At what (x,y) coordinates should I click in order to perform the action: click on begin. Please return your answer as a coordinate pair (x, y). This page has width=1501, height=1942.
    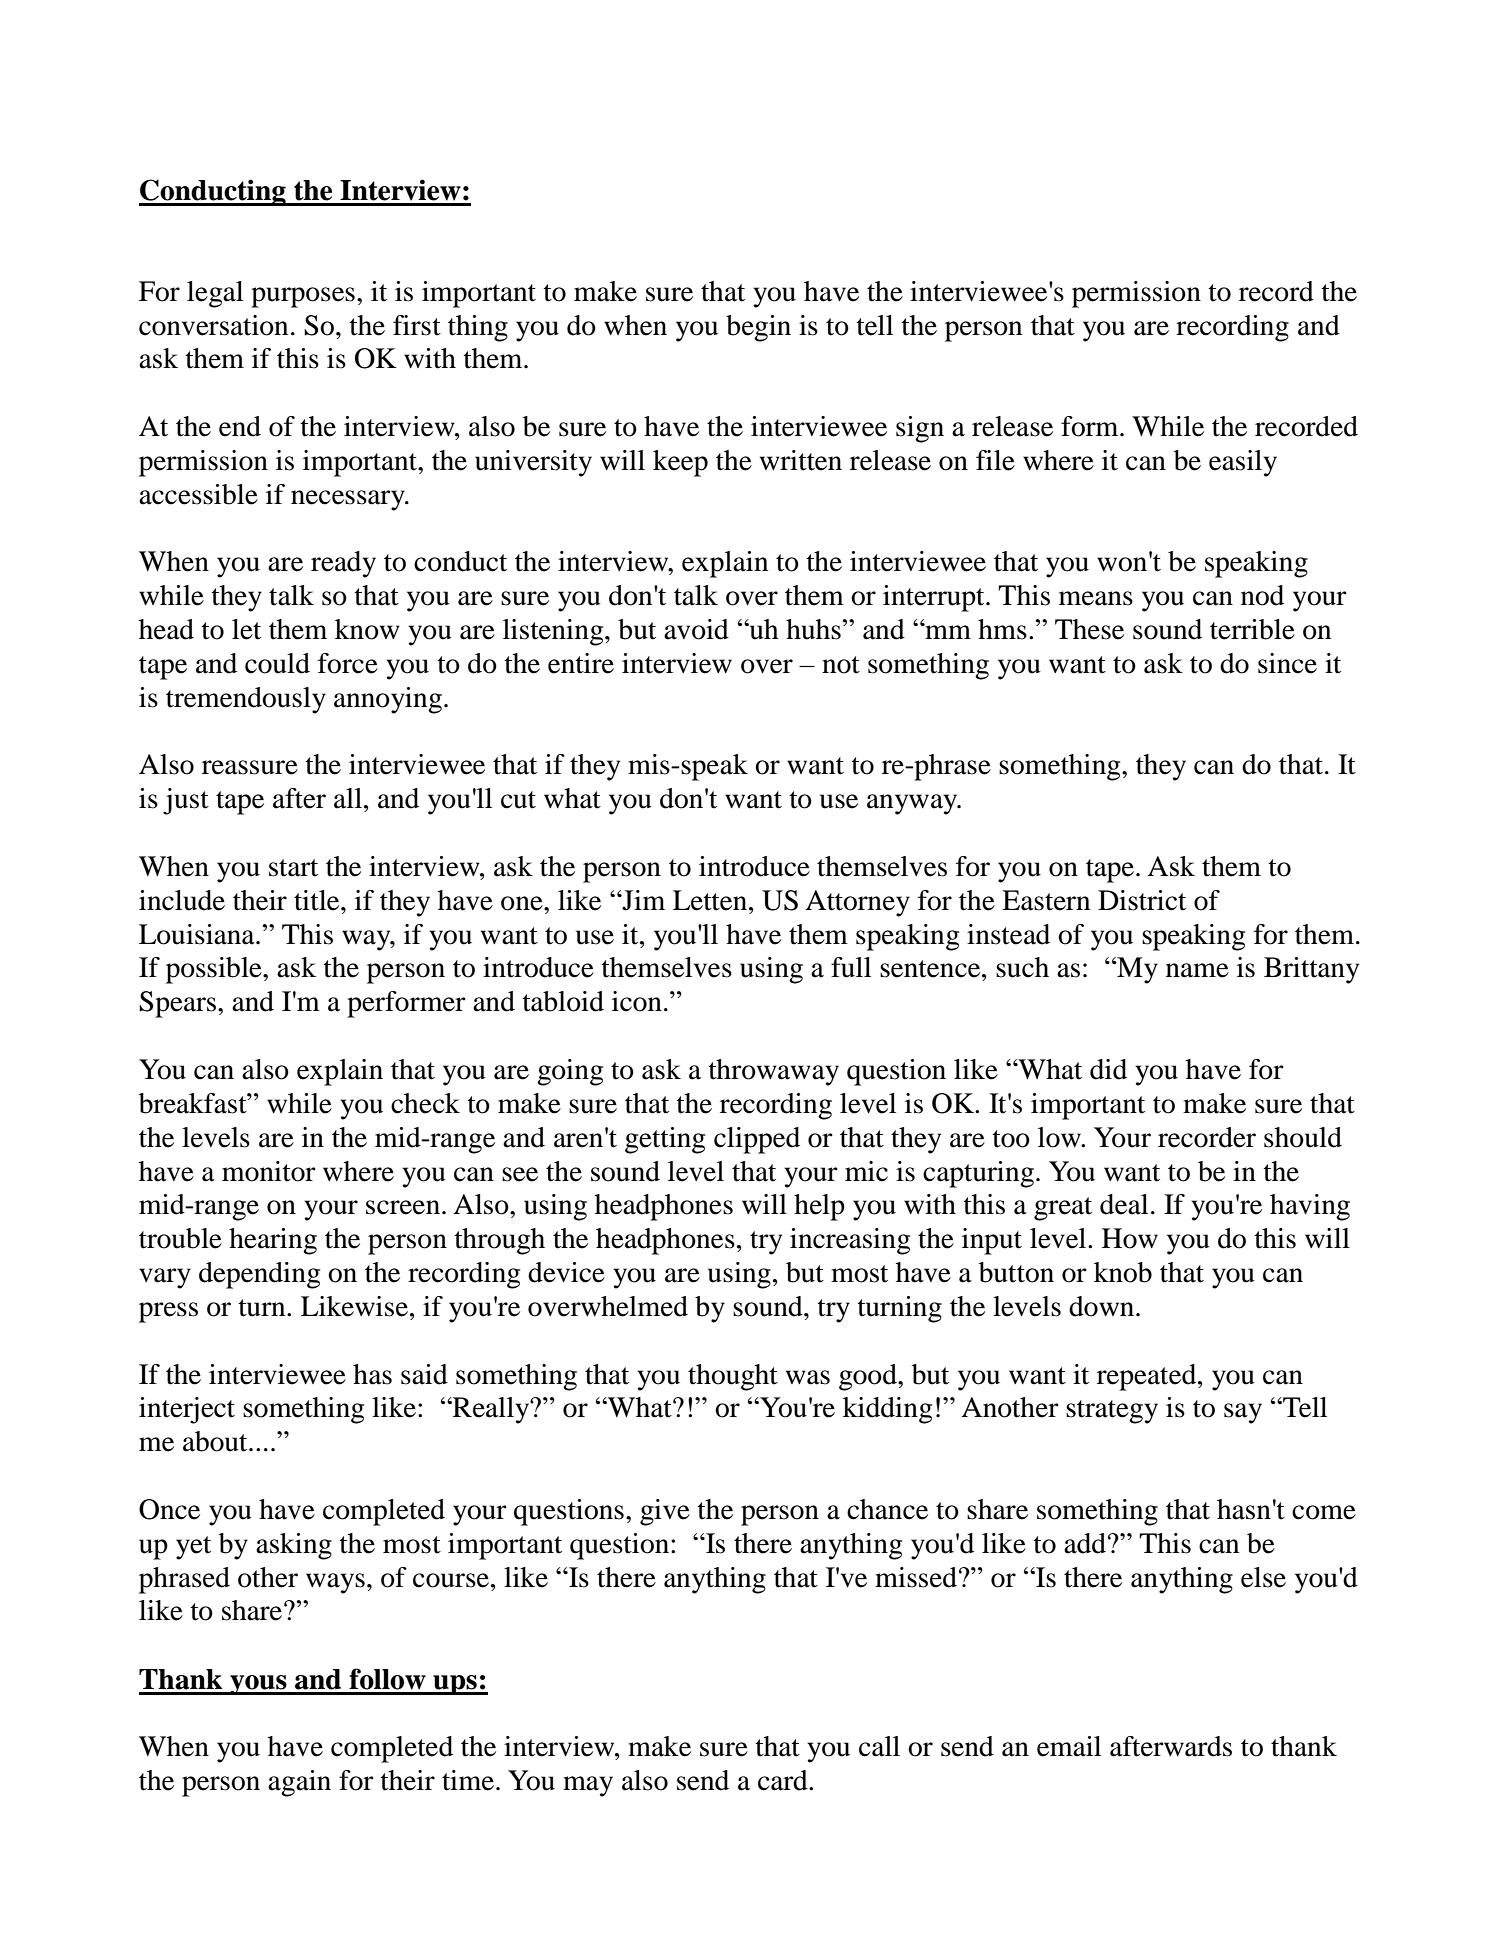
    Looking at the image, I should click on (758, 328).
